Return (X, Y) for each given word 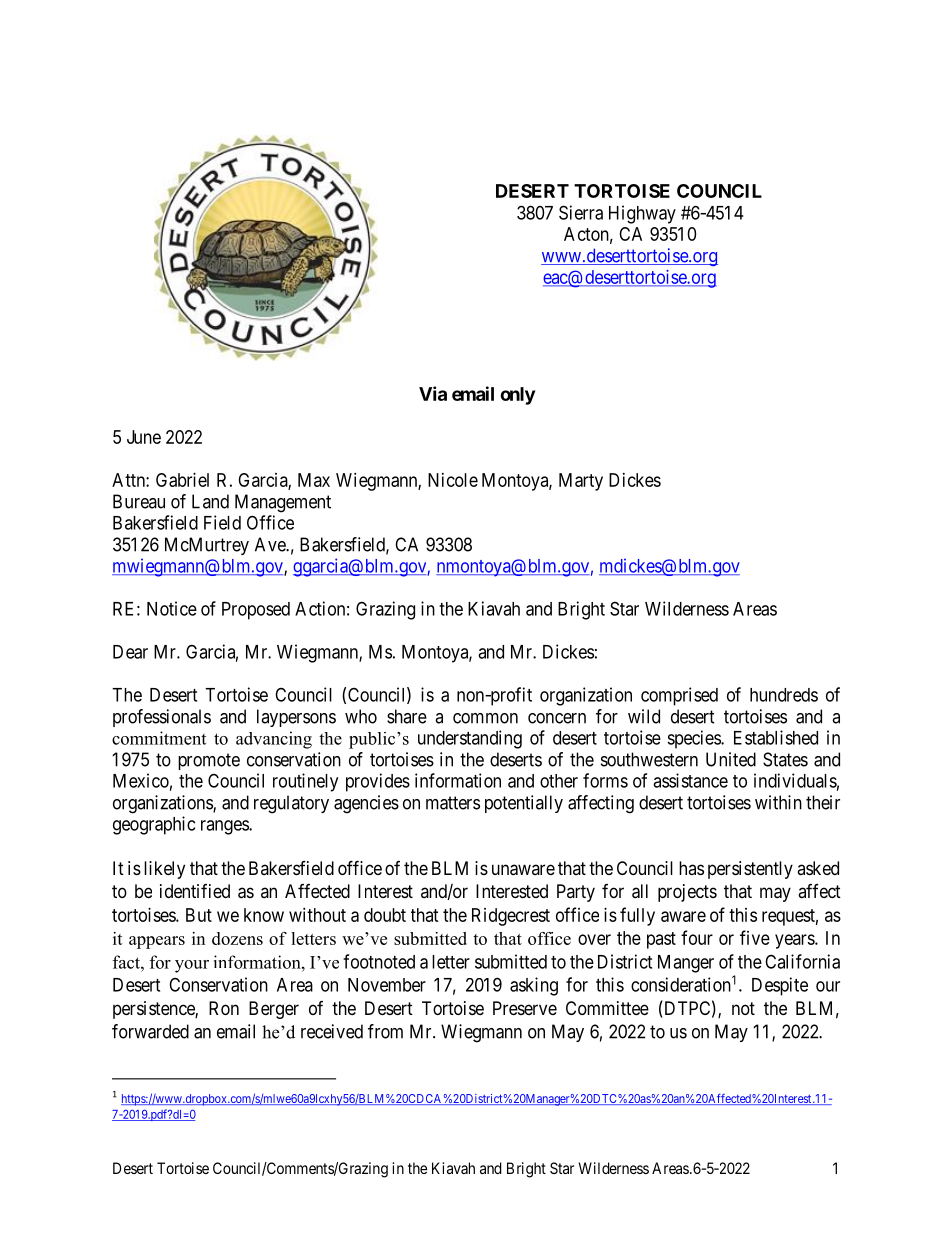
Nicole (453, 480)
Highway (642, 214)
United (731, 759)
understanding (470, 739)
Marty (581, 482)
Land (210, 501)
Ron (224, 1008)
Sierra (581, 212)
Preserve (525, 1008)
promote (209, 761)
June (144, 437)
